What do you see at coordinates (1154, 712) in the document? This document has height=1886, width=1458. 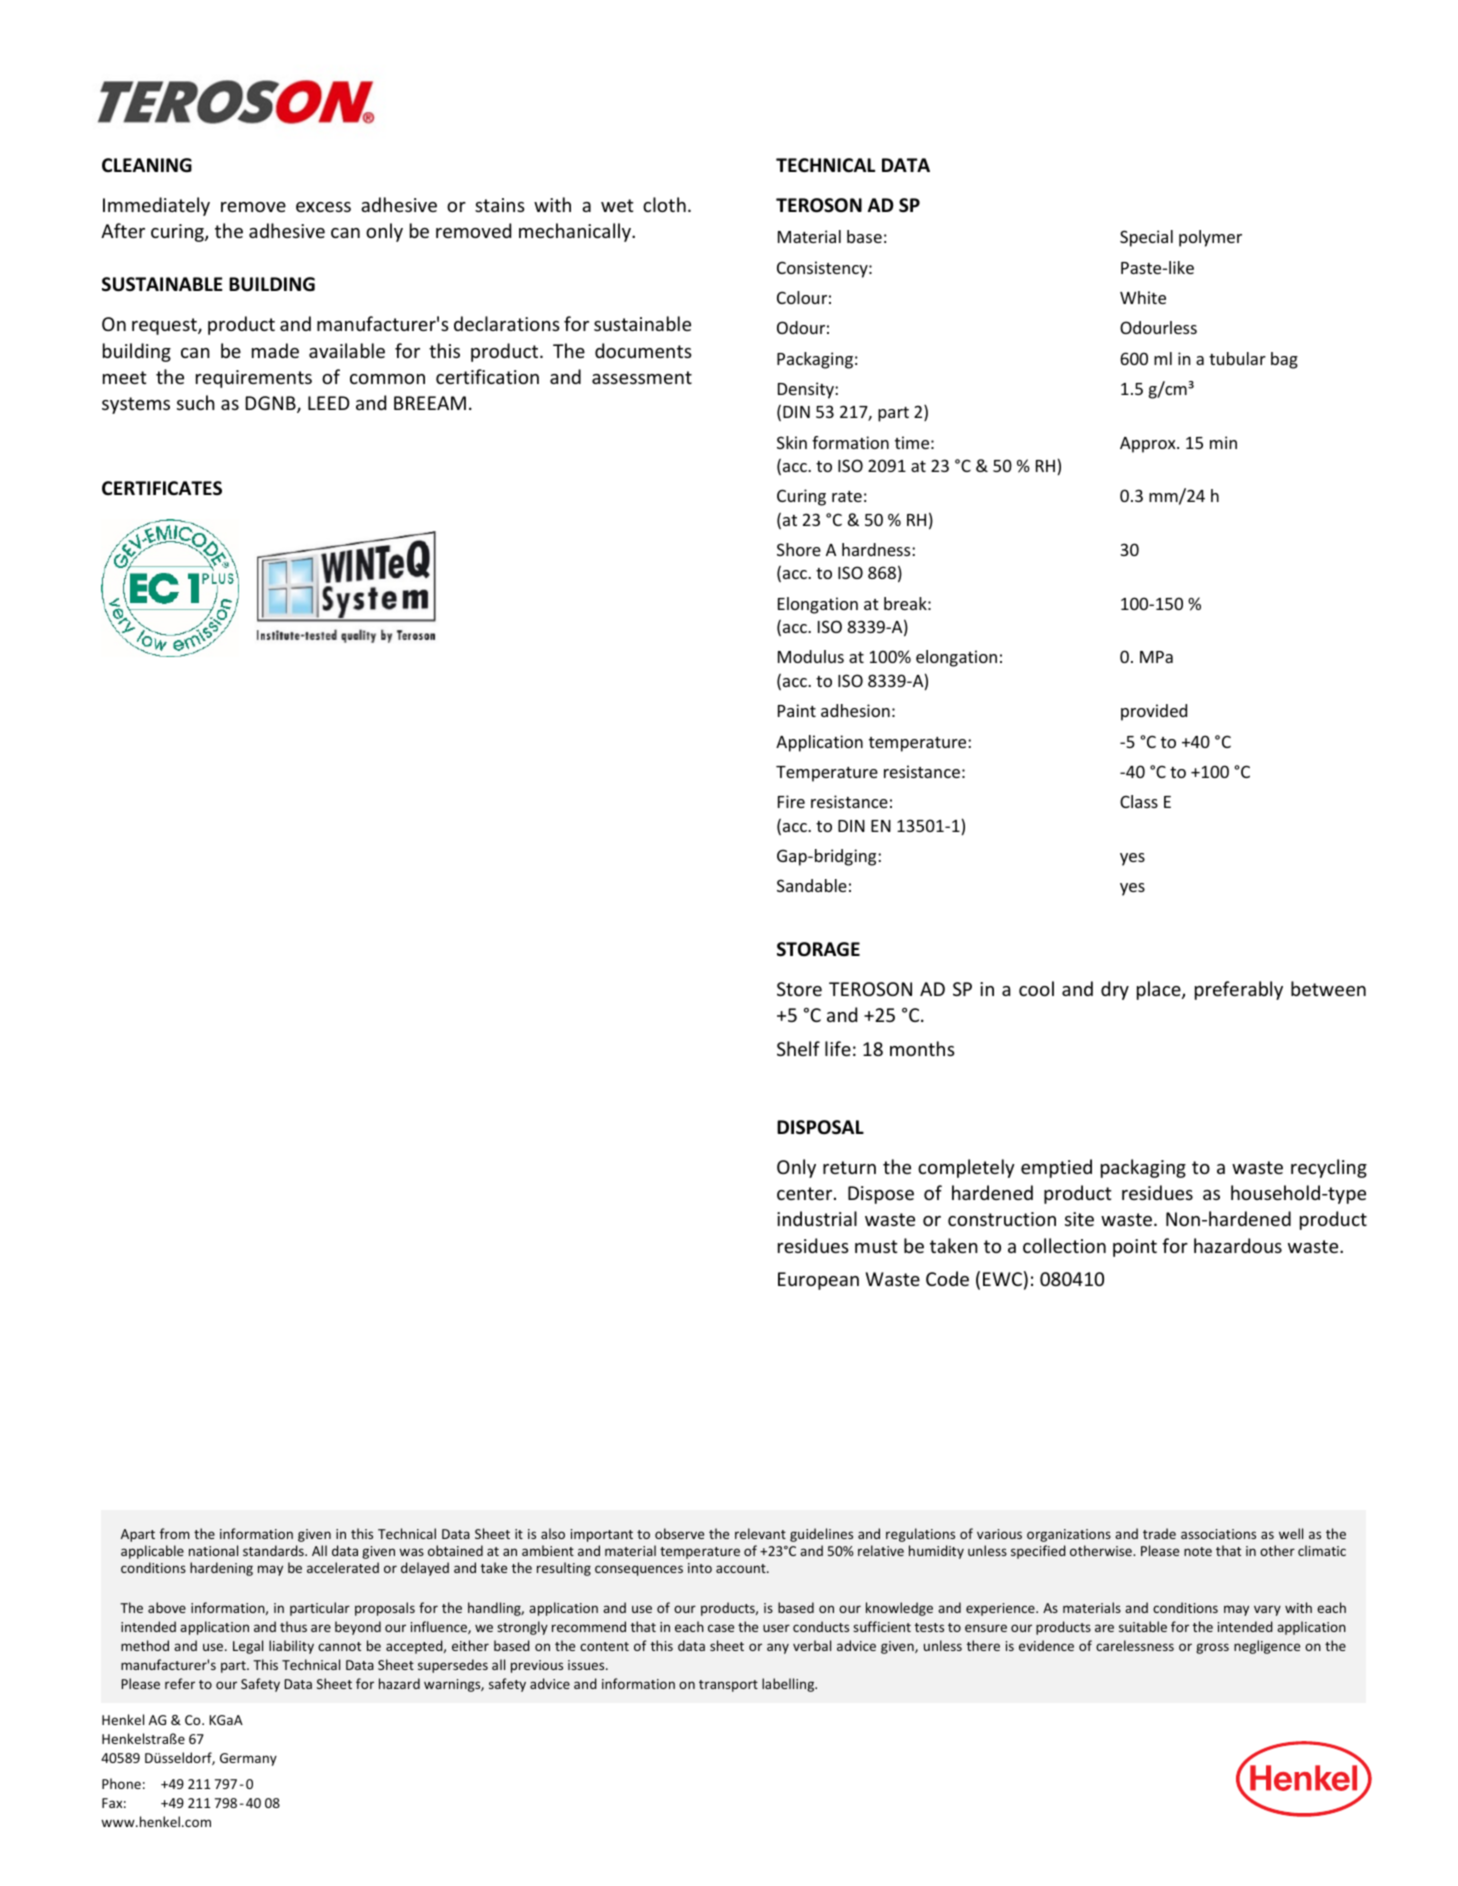 I see `provided` at bounding box center [1154, 712].
